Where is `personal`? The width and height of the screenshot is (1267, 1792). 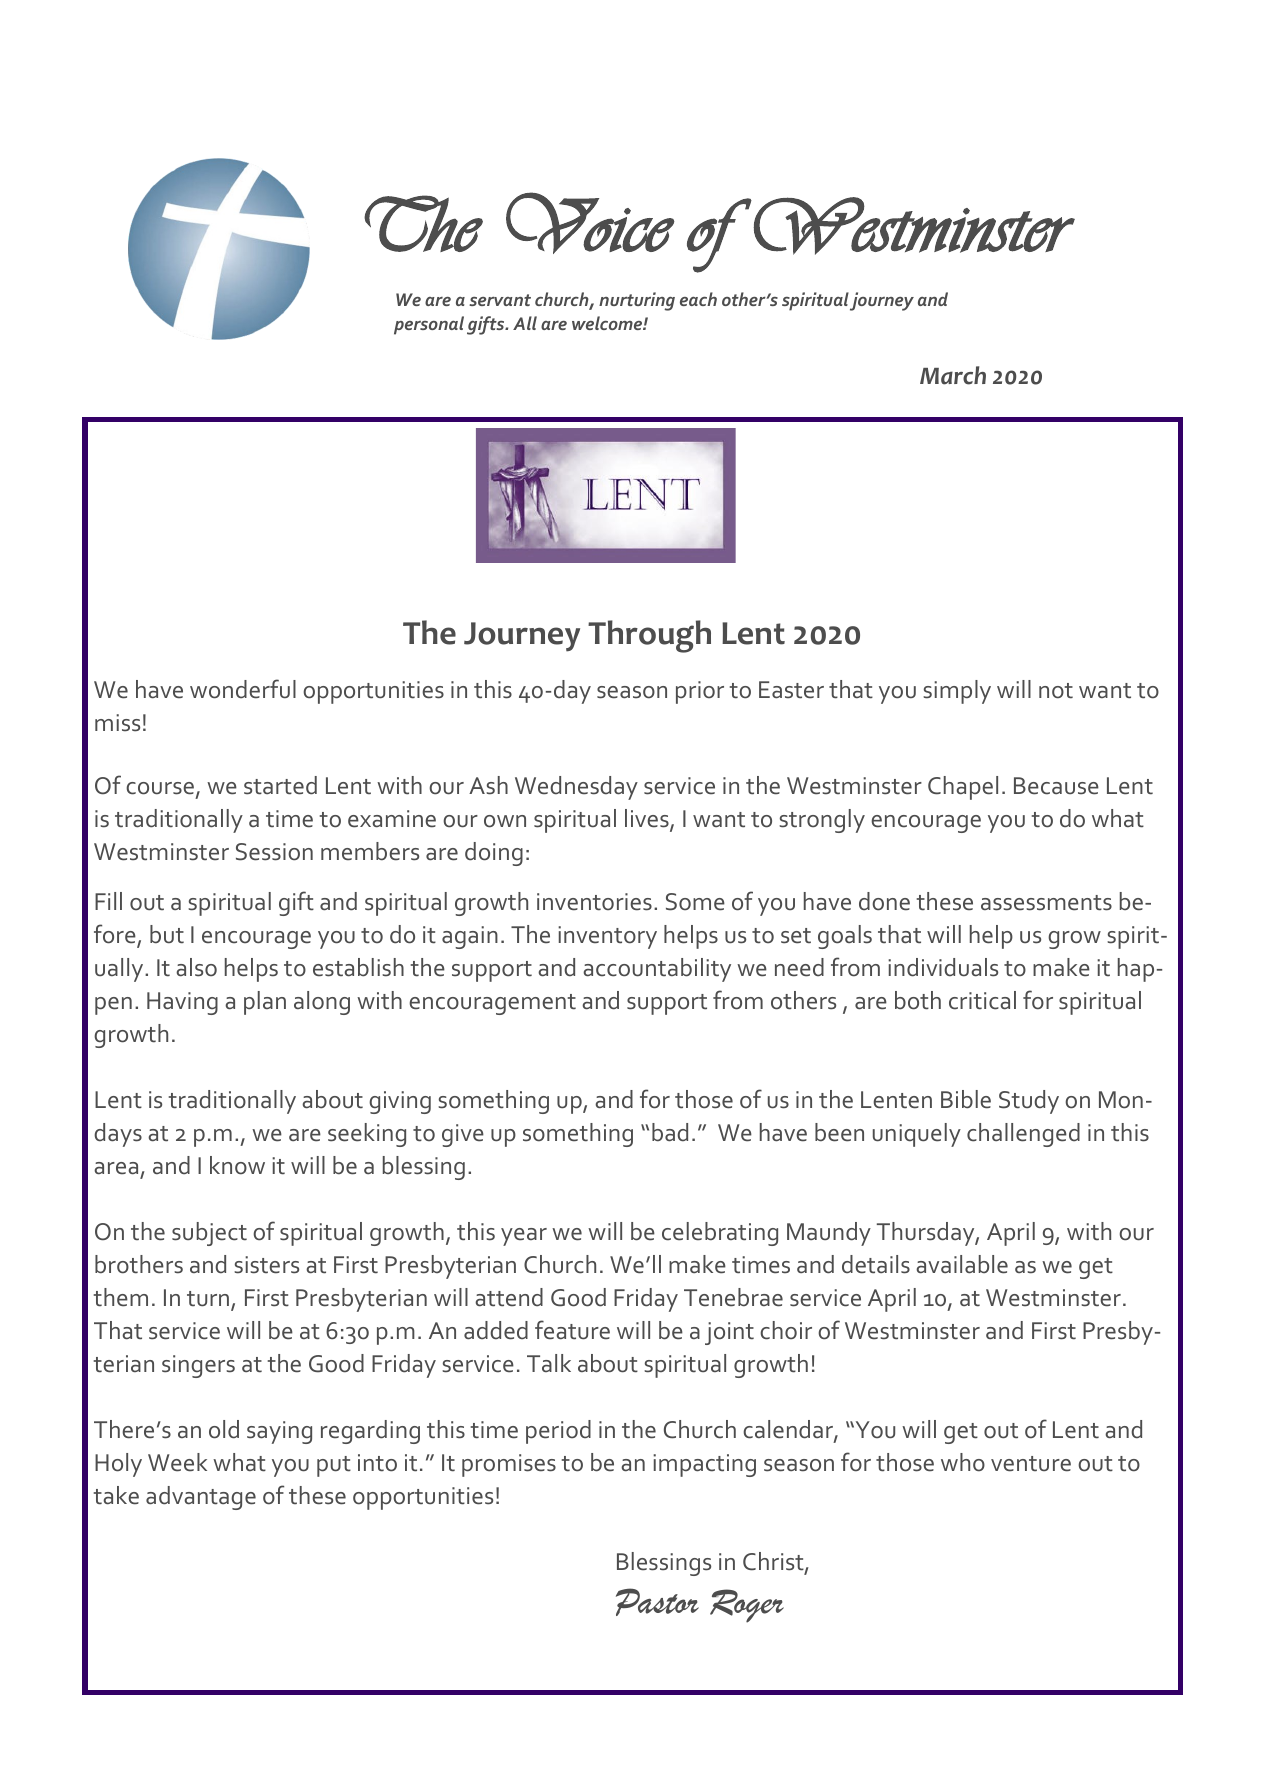 personal is located at coordinates (429, 325).
